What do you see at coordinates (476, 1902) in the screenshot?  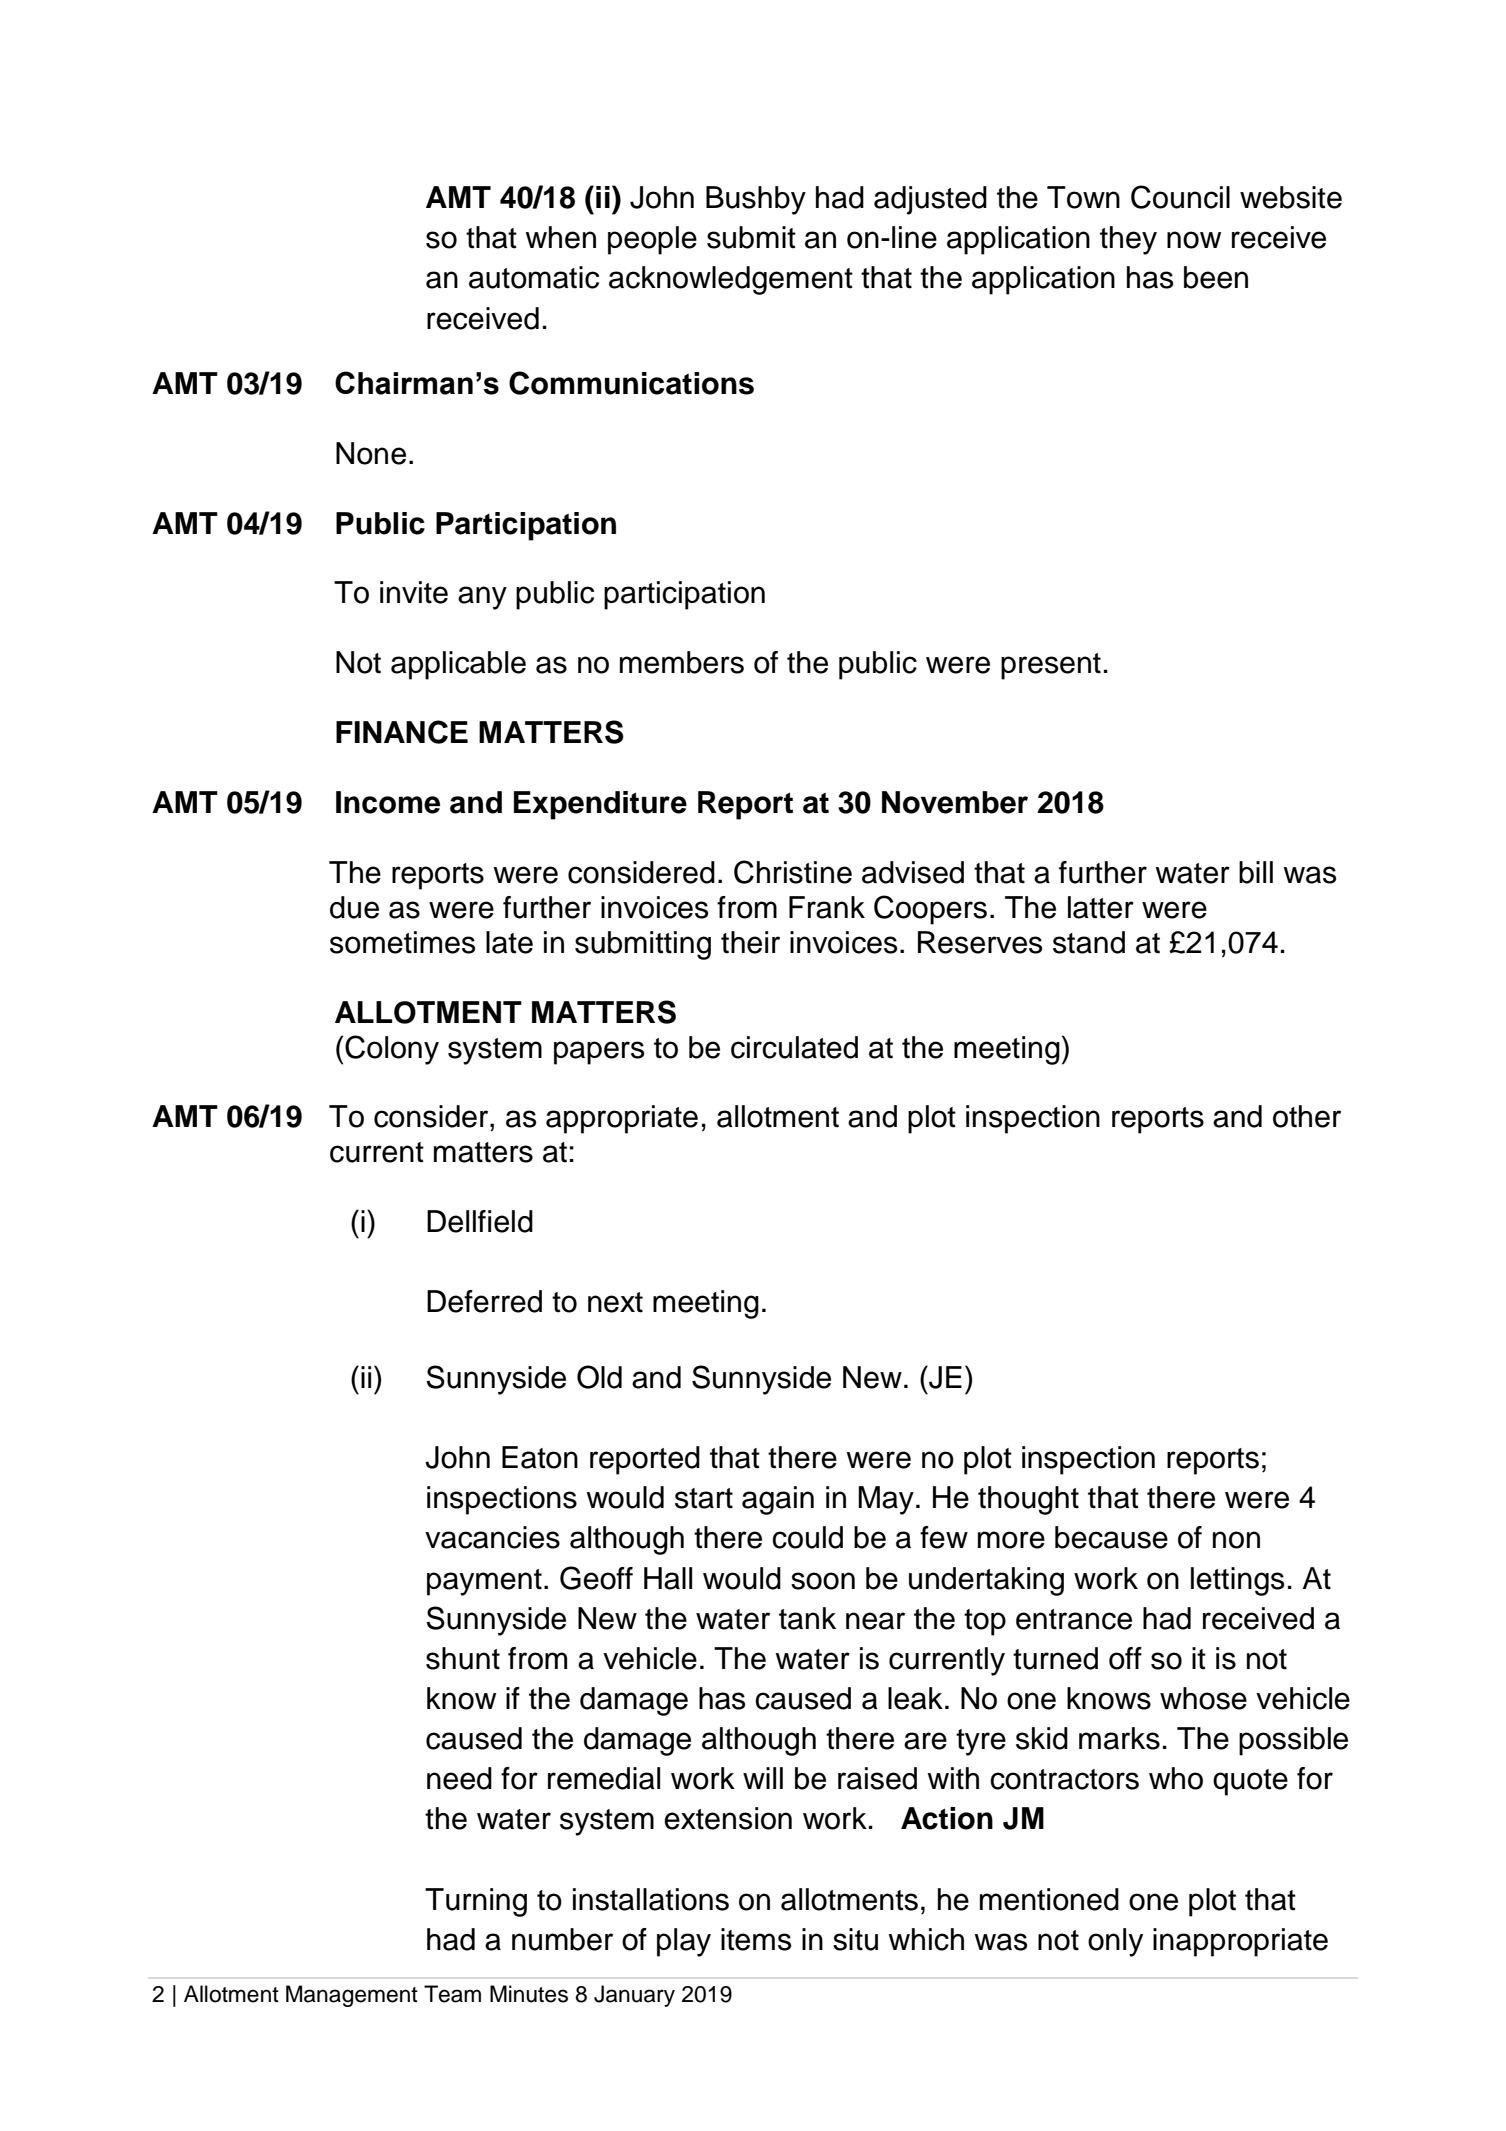 I see `Turning` at bounding box center [476, 1902].
